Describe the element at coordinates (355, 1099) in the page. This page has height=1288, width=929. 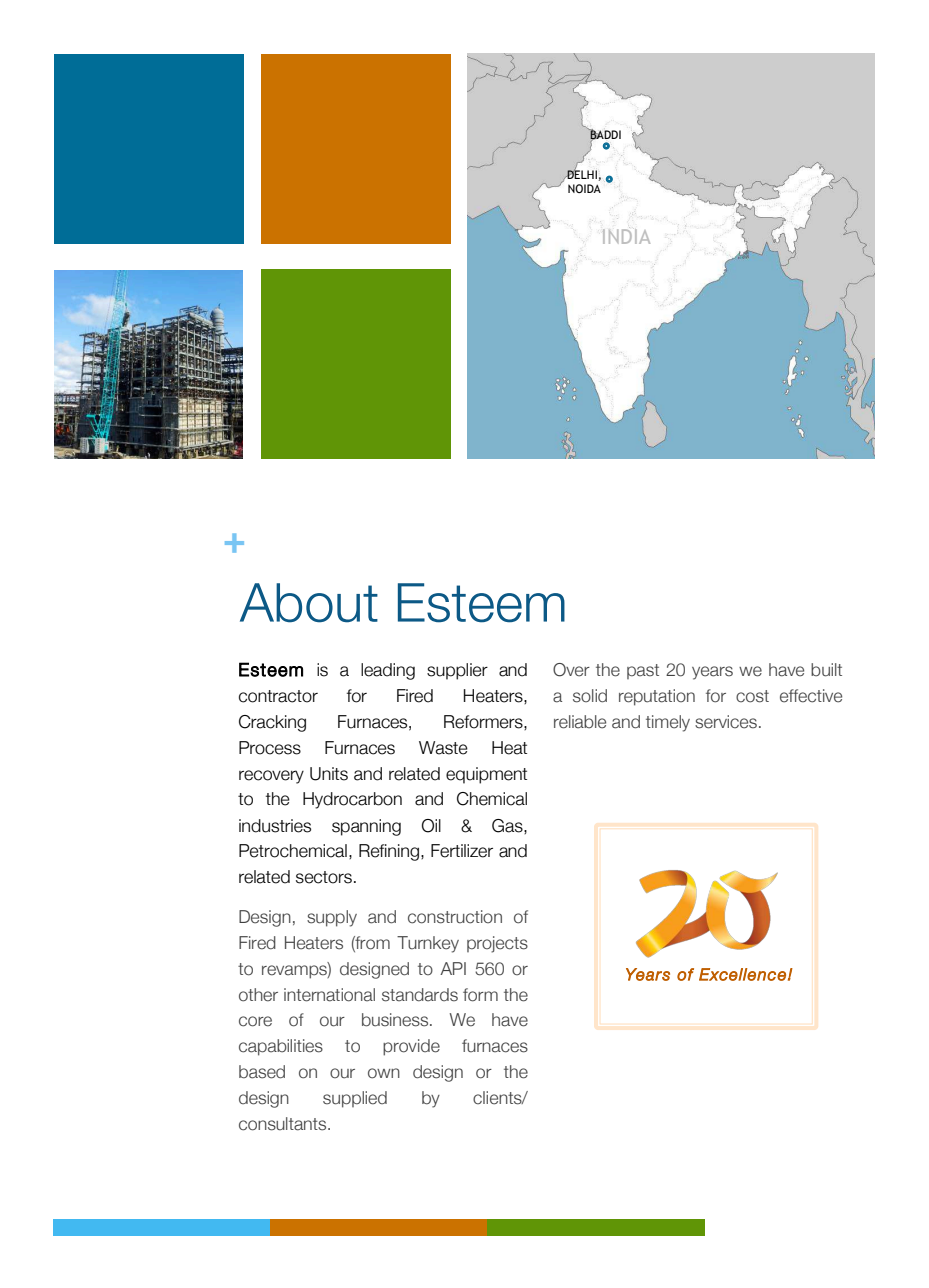
I see `supplied` at that location.
